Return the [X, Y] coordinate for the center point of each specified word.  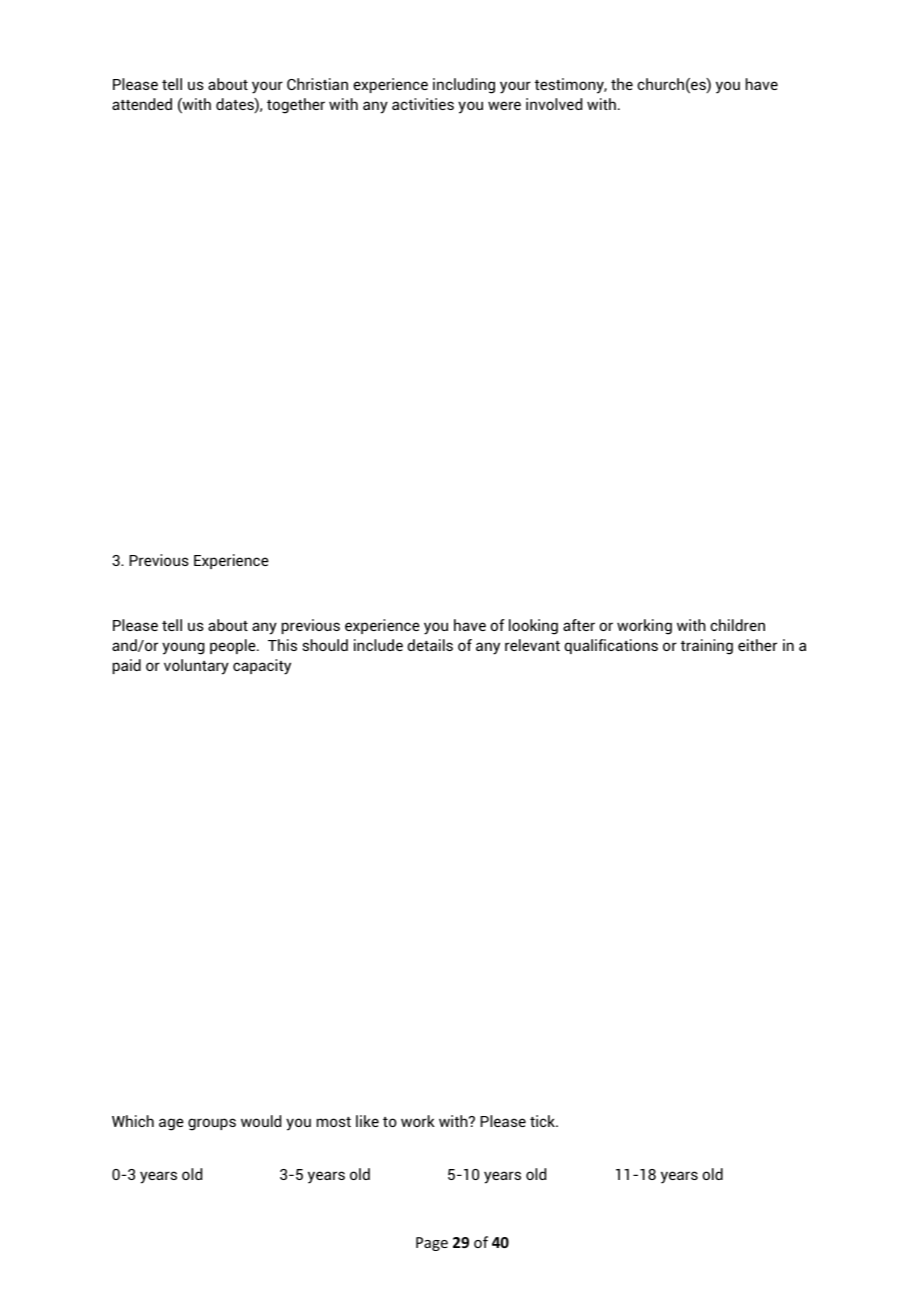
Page [432, 1244]
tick [544, 1121]
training [707, 647]
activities [423, 104]
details [430, 645]
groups [212, 1124]
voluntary [196, 667]
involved [554, 104]
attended [142, 104]
